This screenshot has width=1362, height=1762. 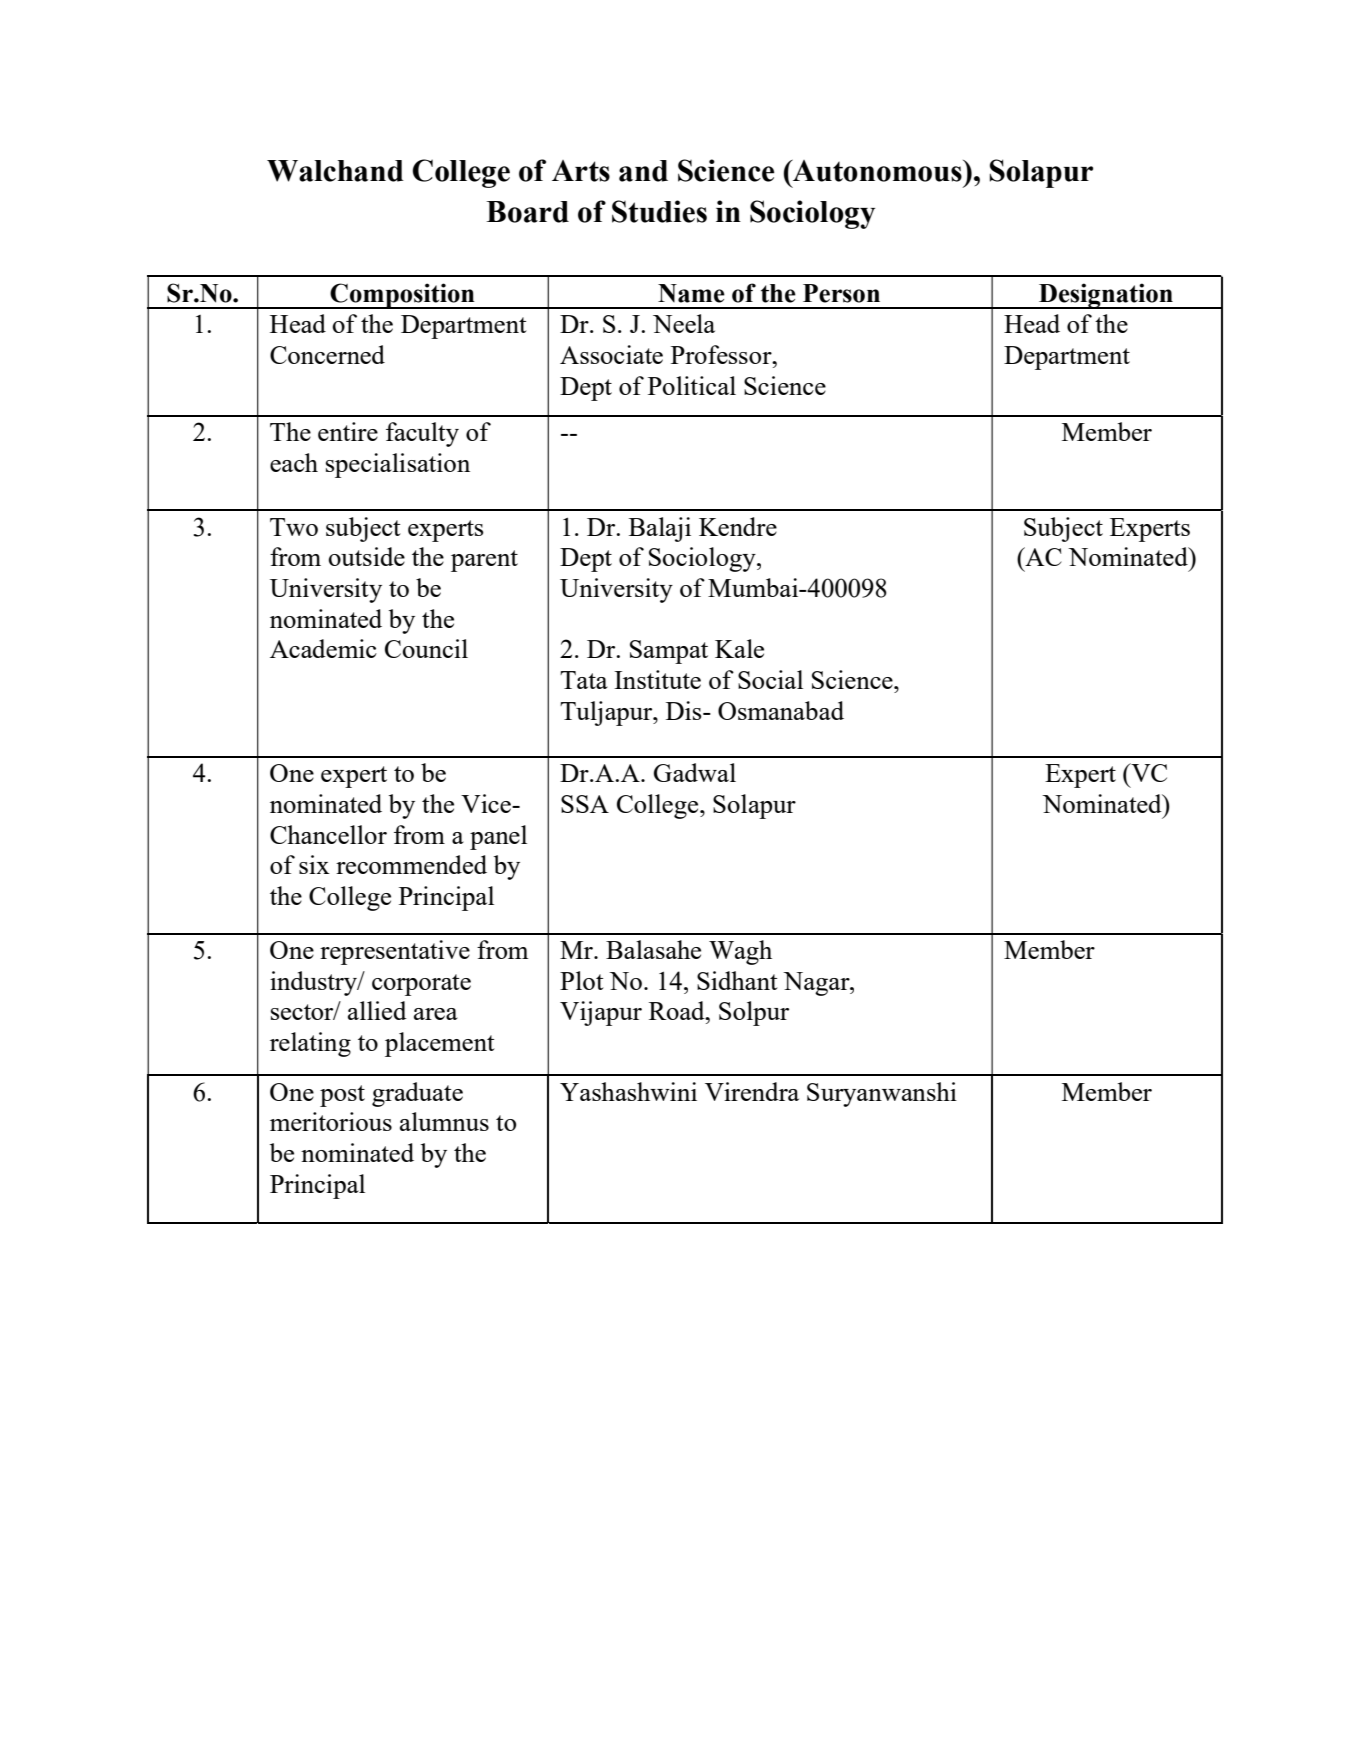 What do you see at coordinates (426, 648) in the screenshot?
I see `Council` at bounding box center [426, 648].
